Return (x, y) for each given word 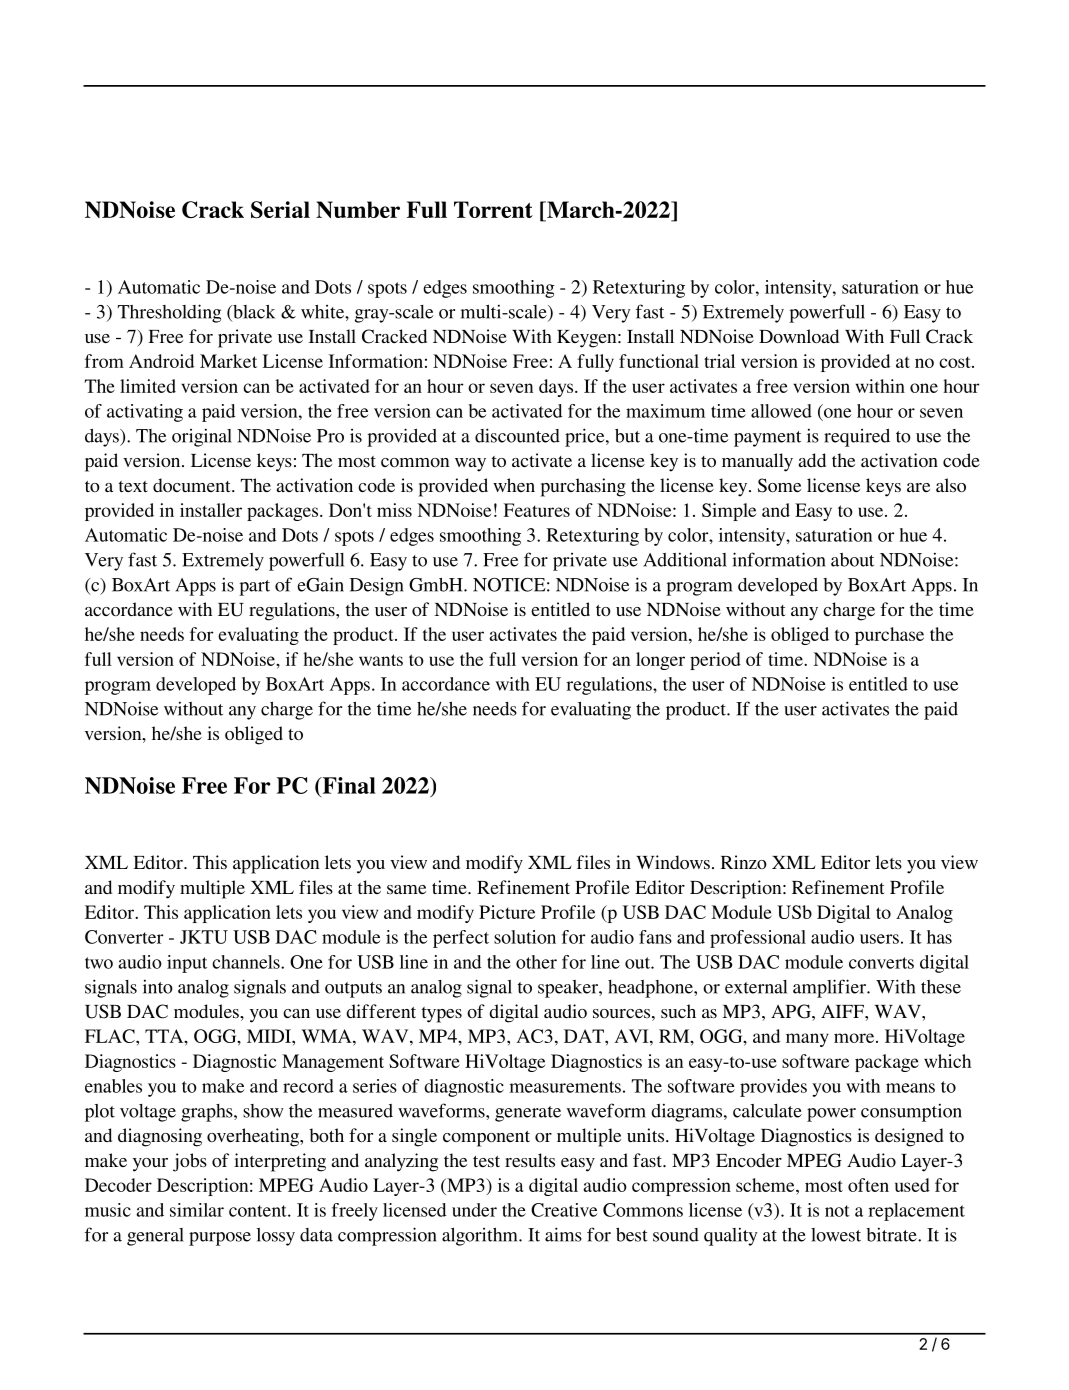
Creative (564, 1210)
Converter (124, 937)
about (852, 560)
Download (799, 336)
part (254, 588)
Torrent (493, 209)
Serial (280, 209)
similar (197, 1210)
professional (758, 939)
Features (537, 510)
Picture (507, 912)
